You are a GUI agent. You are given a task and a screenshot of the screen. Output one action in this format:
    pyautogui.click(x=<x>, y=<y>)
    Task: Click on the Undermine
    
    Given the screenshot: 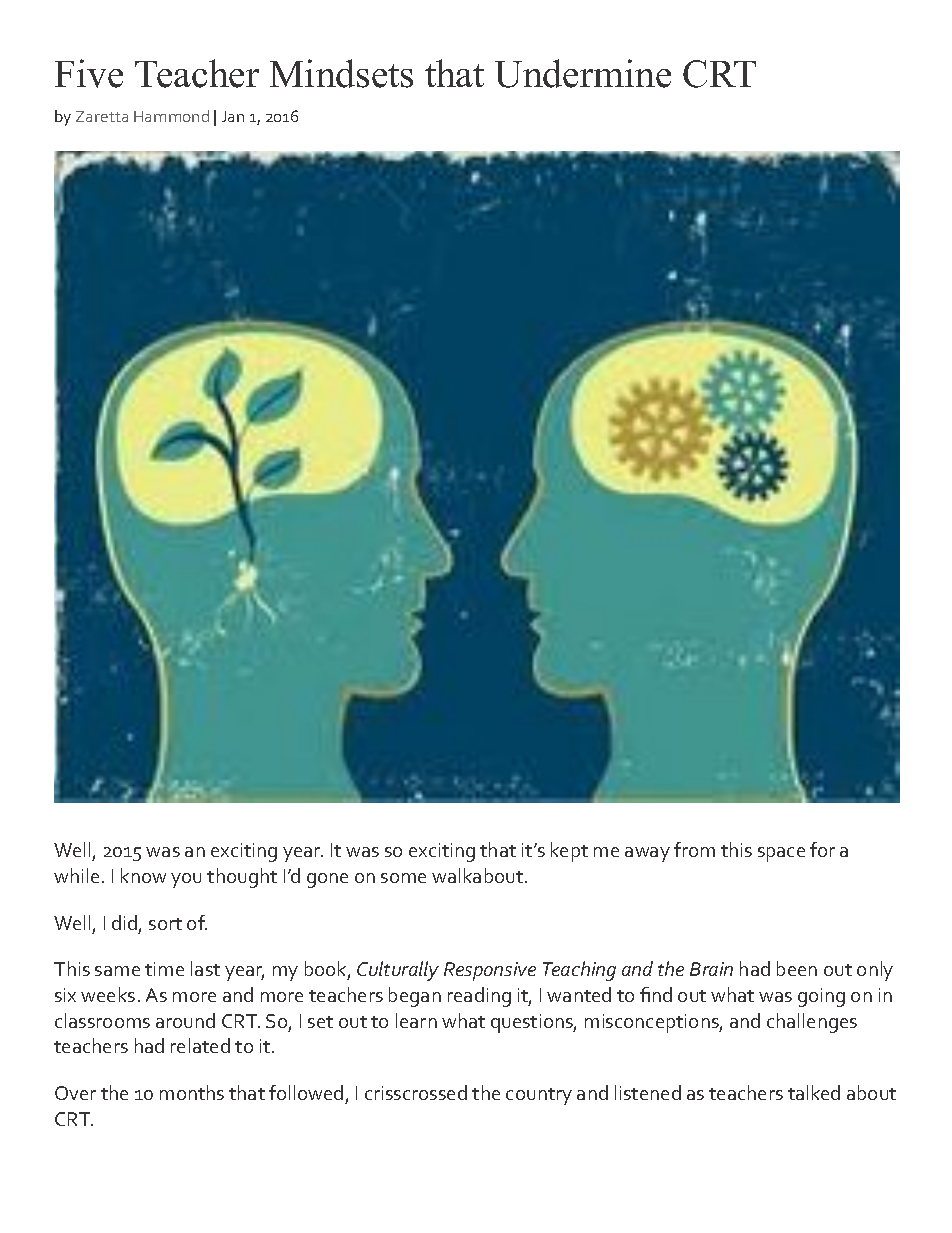 What is the action you would take?
    pyautogui.click(x=583, y=73)
